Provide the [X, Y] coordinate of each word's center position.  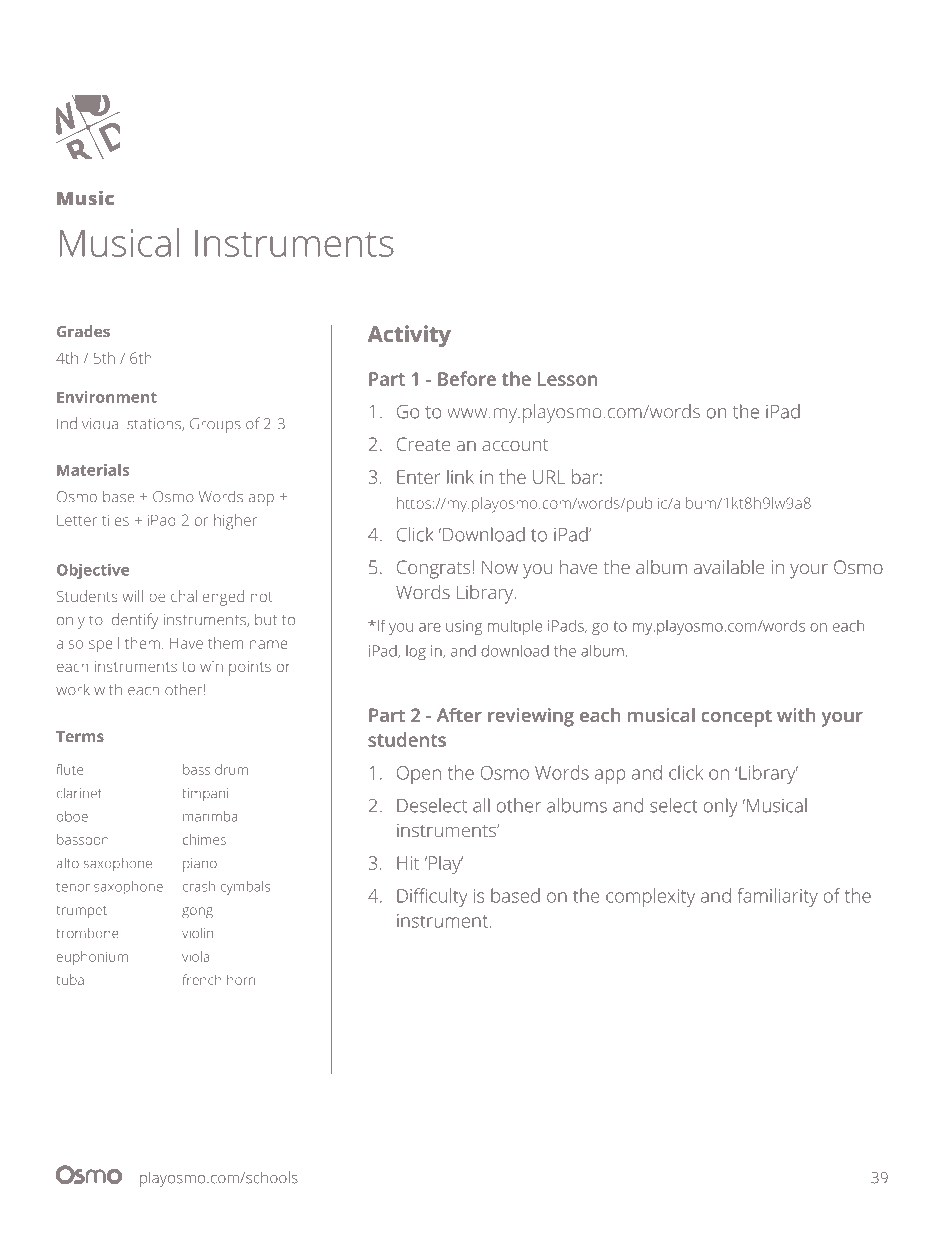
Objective [93, 571]
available [729, 567]
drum [231, 769]
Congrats [434, 569]
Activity [409, 336]
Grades [83, 331]
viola [195, 956]
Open [419, 775]
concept [736, 718]
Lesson [567, 379]
